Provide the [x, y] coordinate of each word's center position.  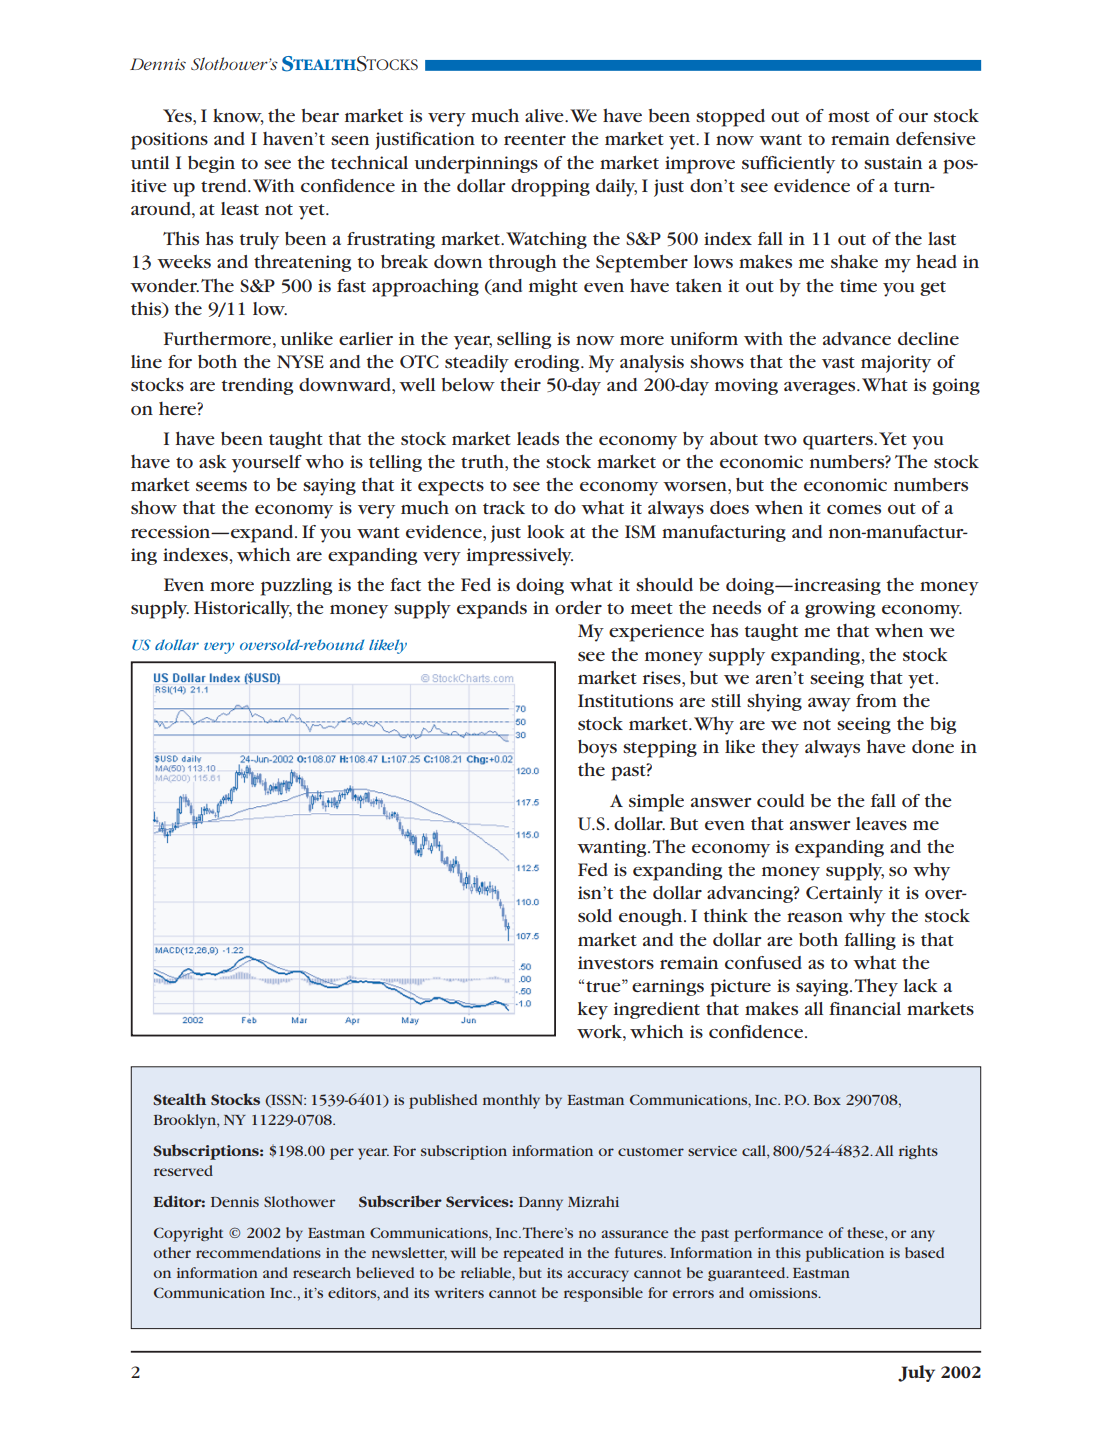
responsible [603, 1294]
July [916, 1373]
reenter [535, 139]
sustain [893, 162]
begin [211, 164]
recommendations [258, 1252]
